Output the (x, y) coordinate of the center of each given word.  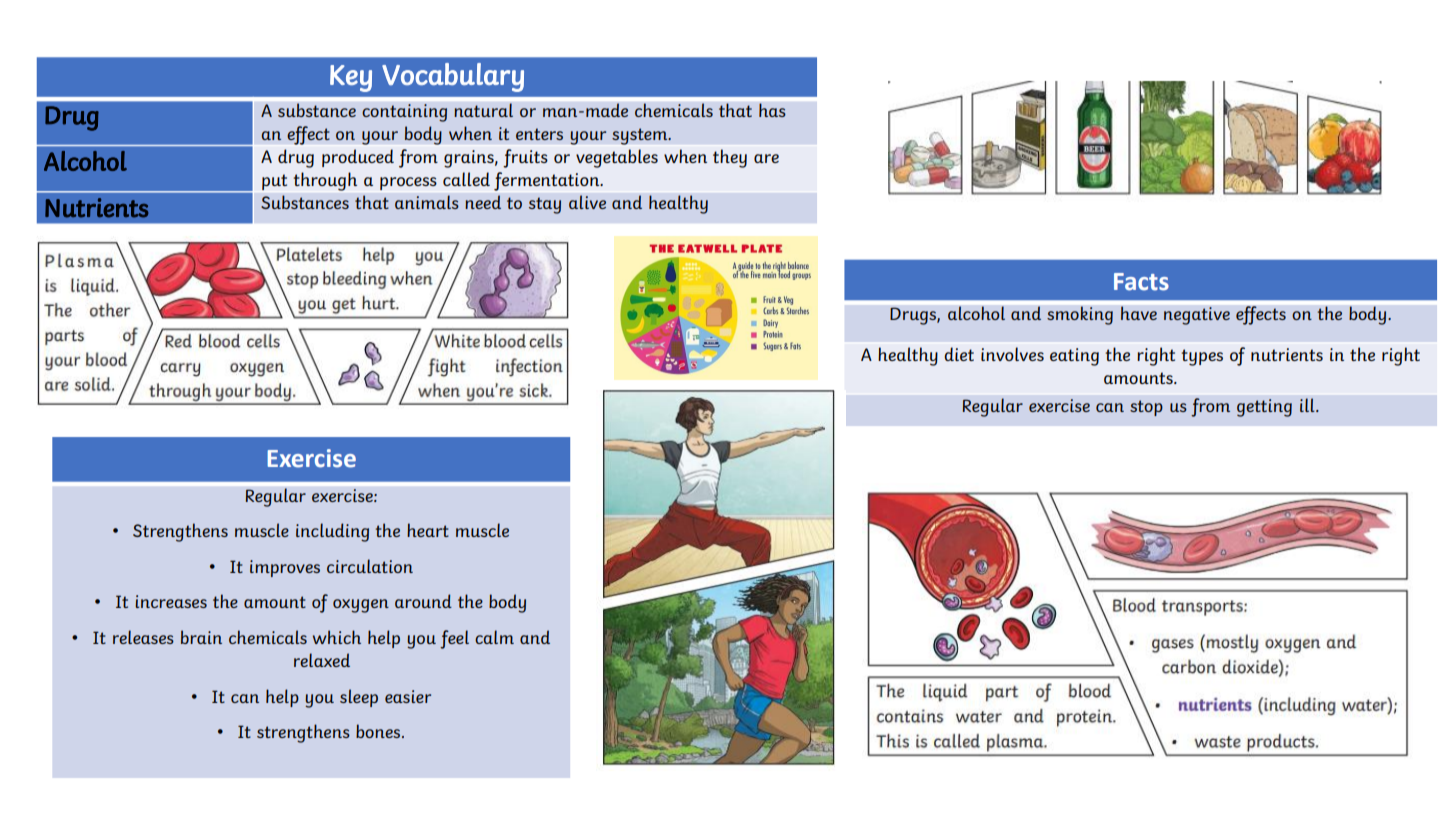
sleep (359, 698)
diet (959, 354)
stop (1146, 408)
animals (427, 202)
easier (408, 696)
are (766, 158)
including (332, 532)
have (1139, 313)
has (772, 110)
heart (428, 530)
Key (351, 78)
